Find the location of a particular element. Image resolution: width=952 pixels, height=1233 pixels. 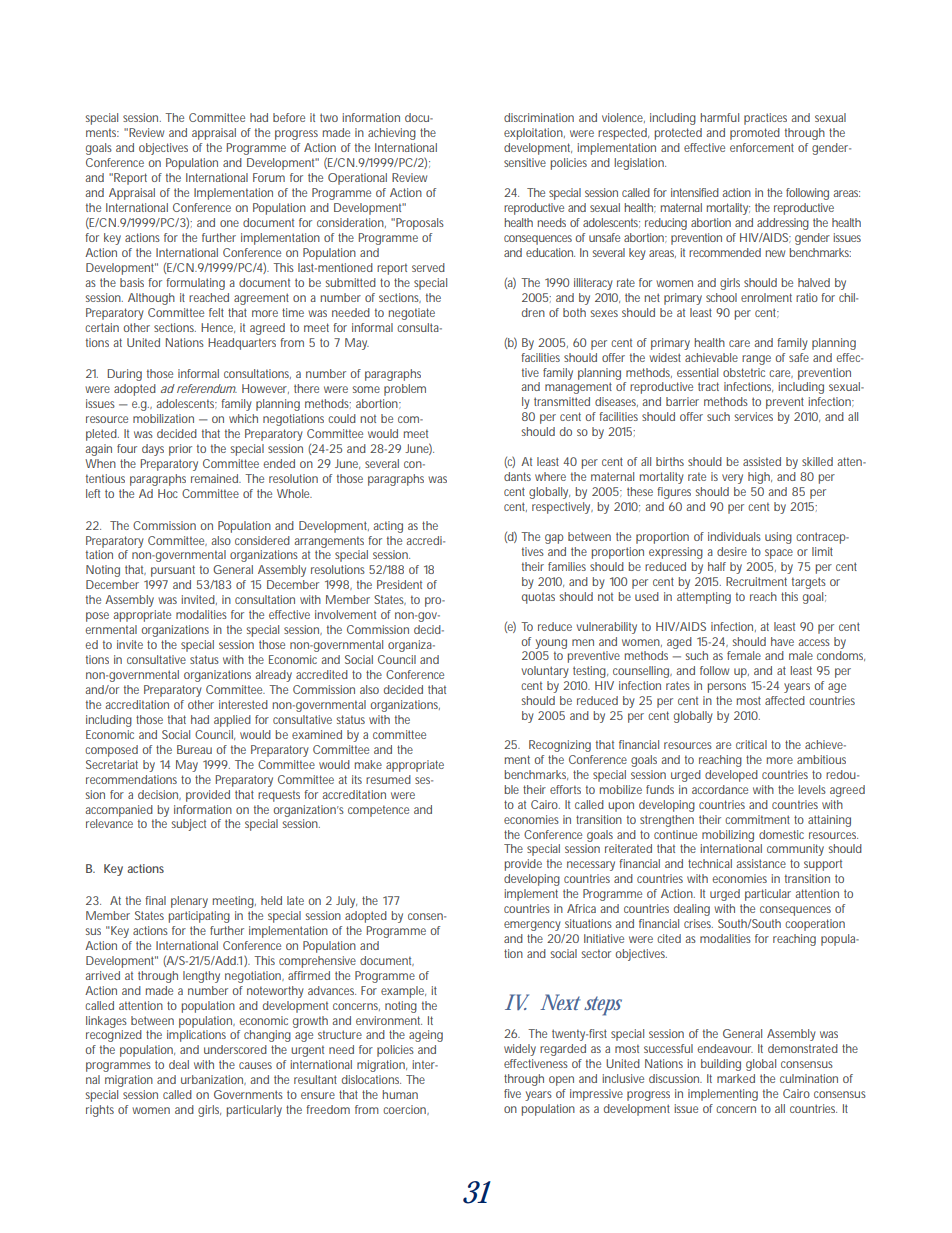

developed is located at coordinates (731, 776).
